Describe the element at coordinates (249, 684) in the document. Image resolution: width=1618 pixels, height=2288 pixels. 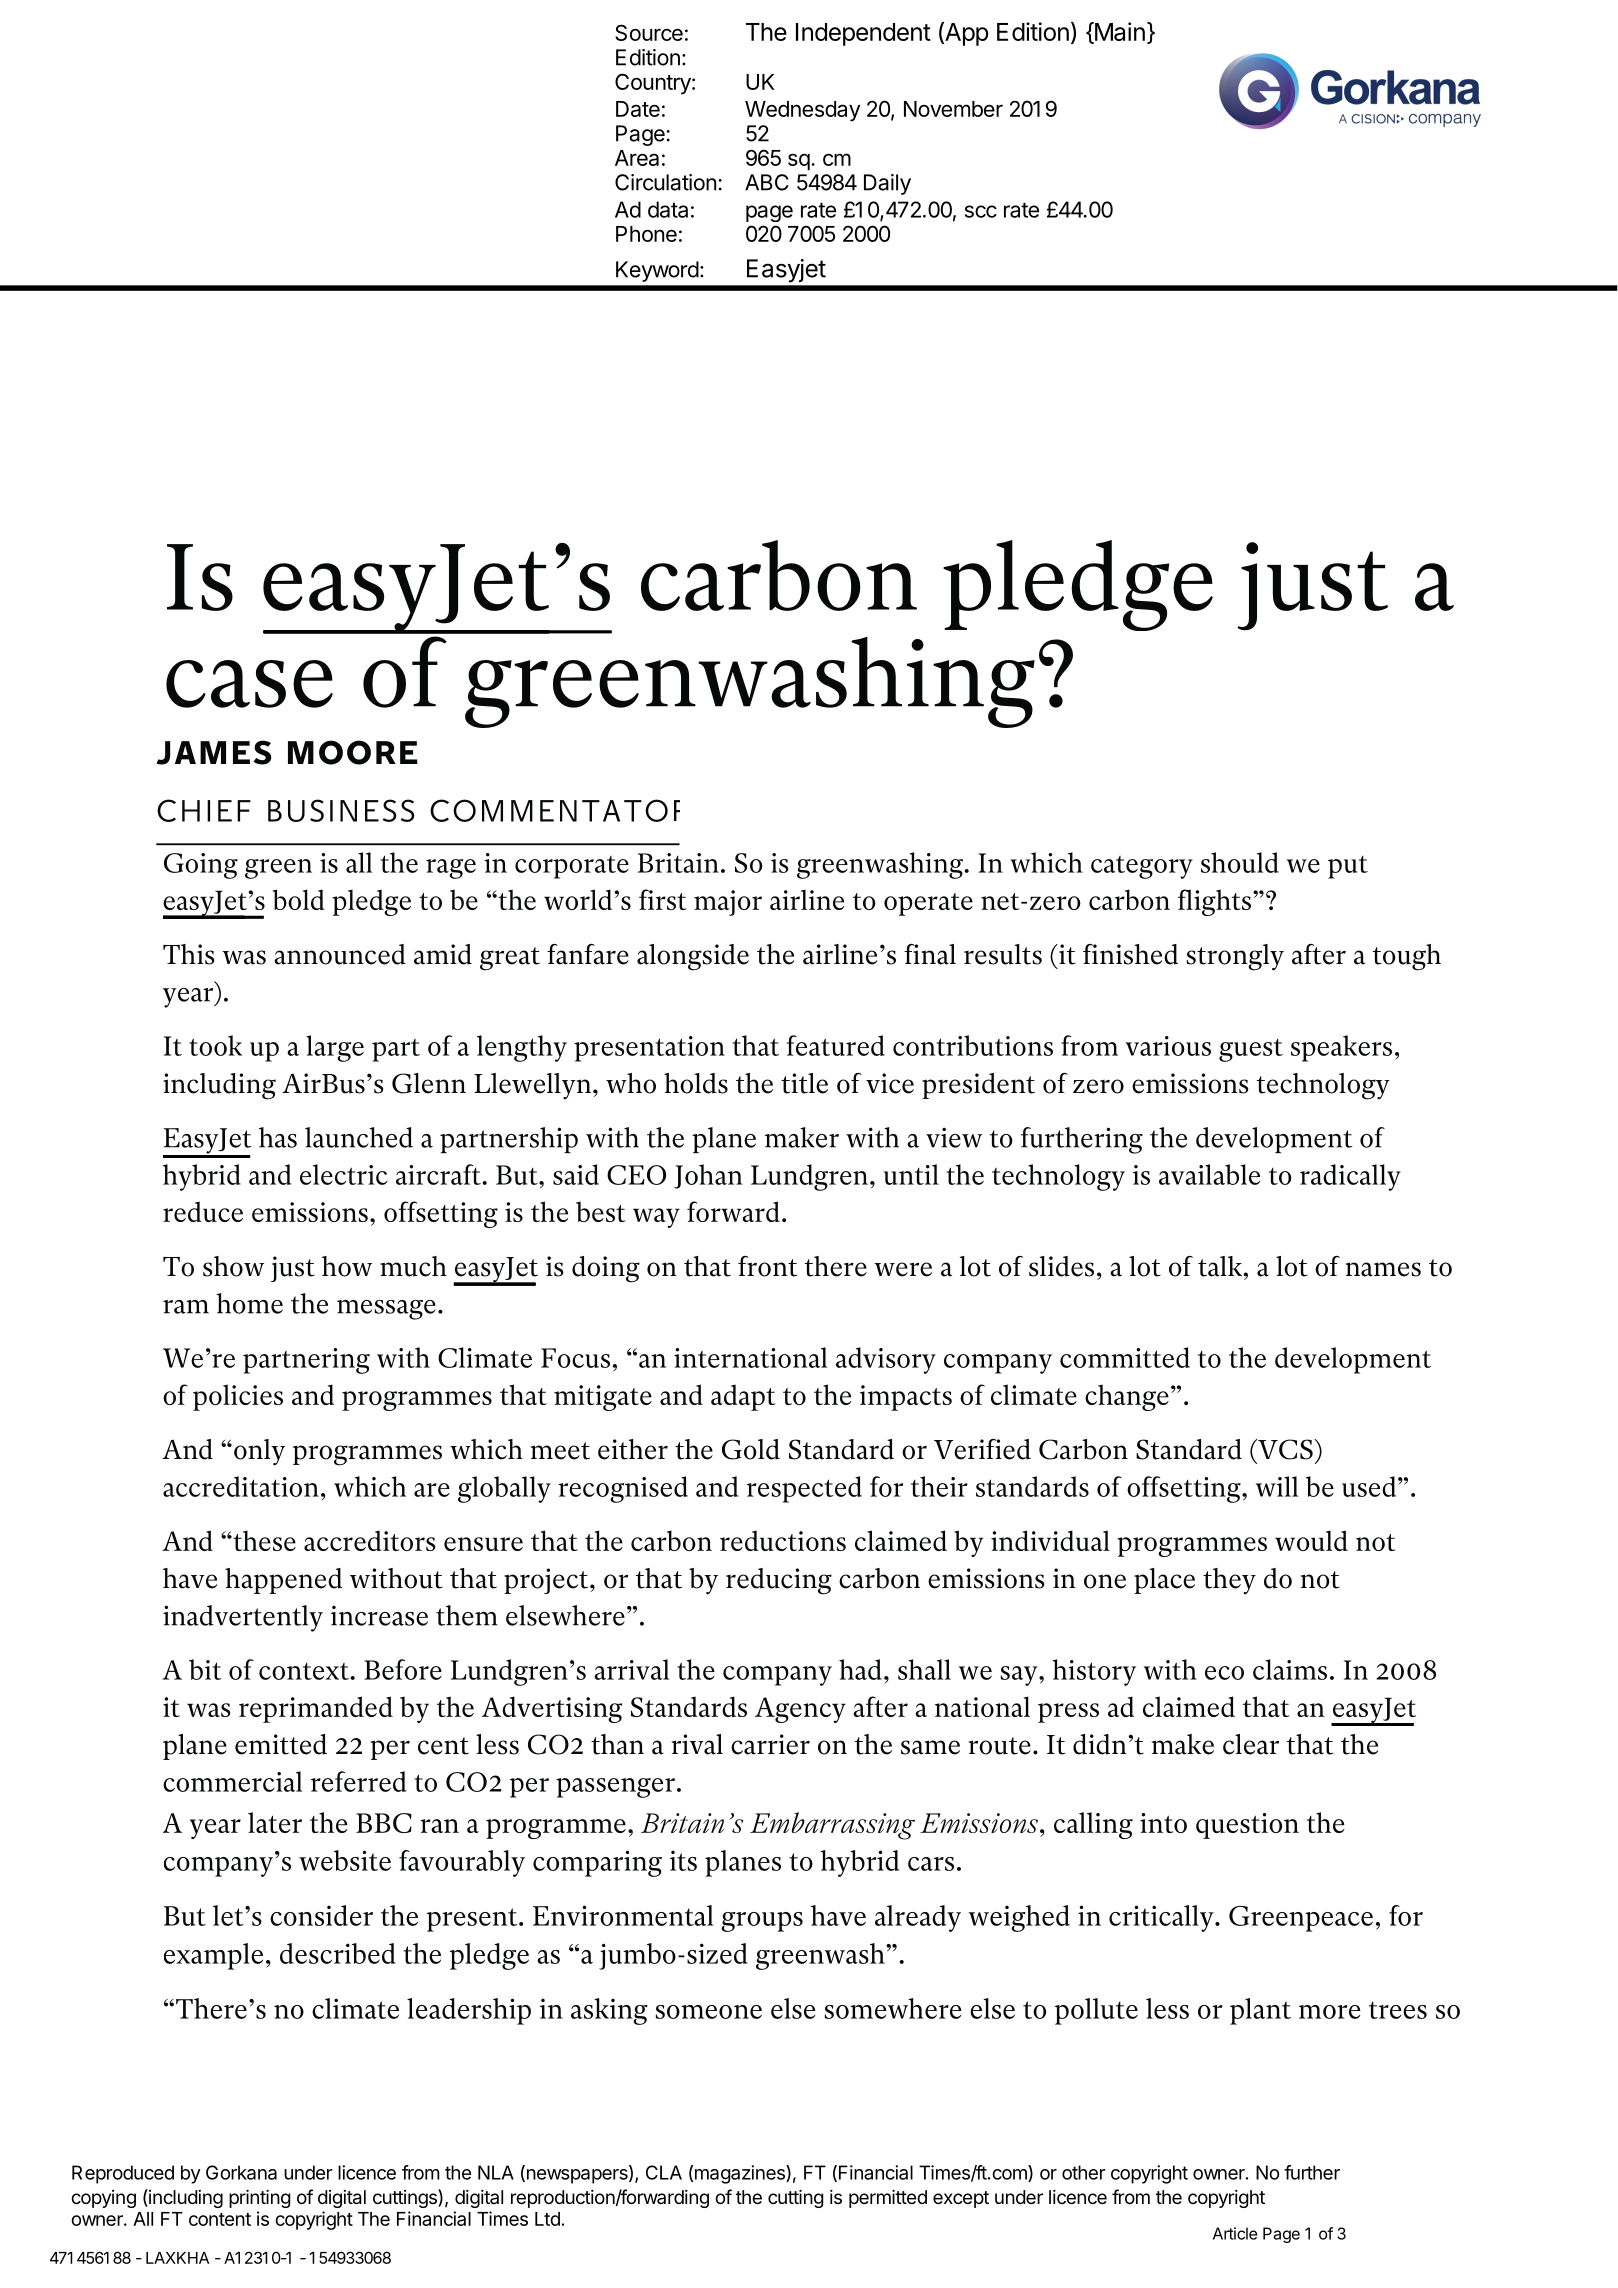
I see `case` at that location.
